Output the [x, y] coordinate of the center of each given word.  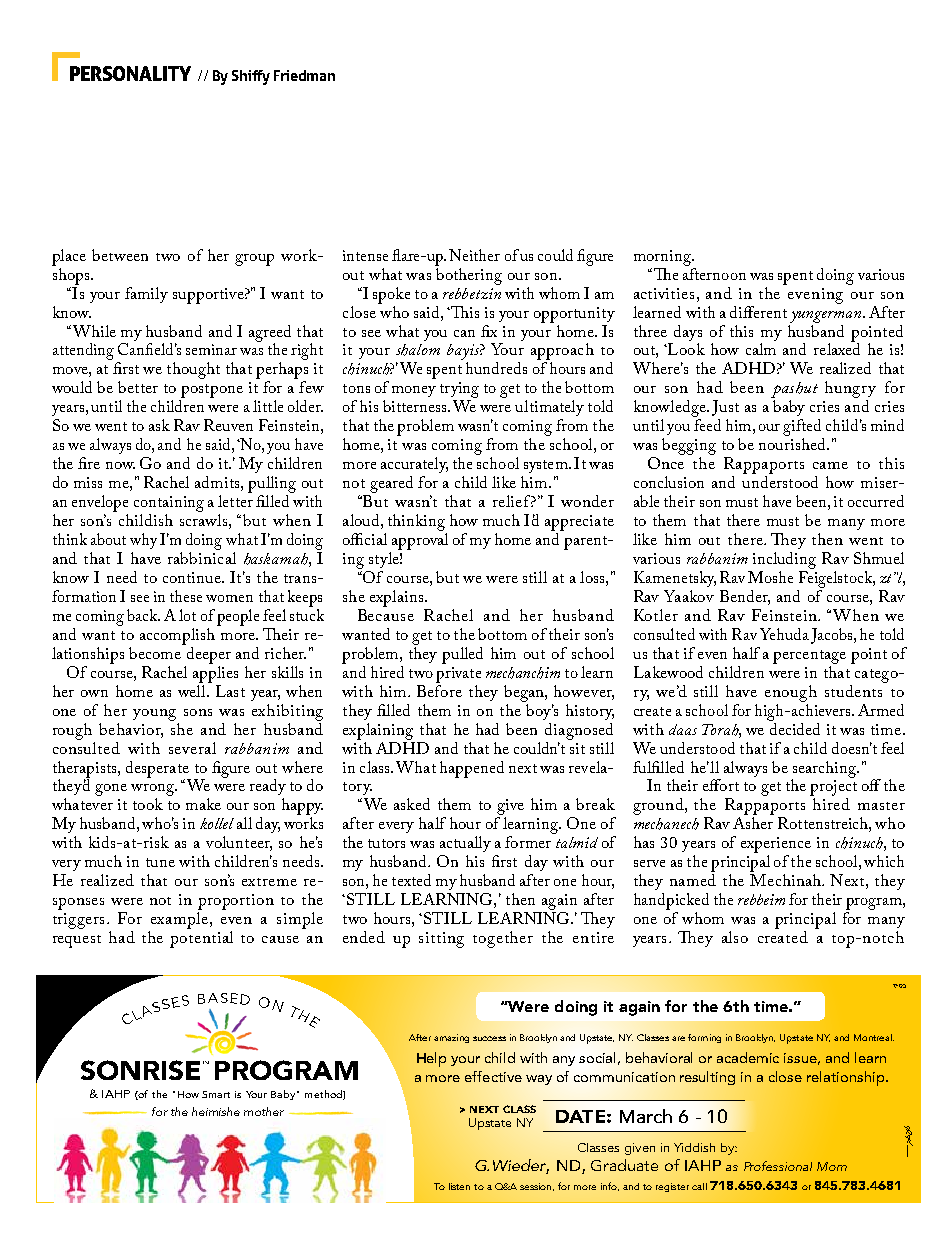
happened [472, 769]
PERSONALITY [130, 73]
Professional [778, 1166]
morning [664, 258]
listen [459, 1186]
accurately [414, 465]
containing [169, 504]
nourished [794, 444]
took [148, 804]
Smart [216, 1094]
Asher [753, 823]
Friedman [304, 75]
